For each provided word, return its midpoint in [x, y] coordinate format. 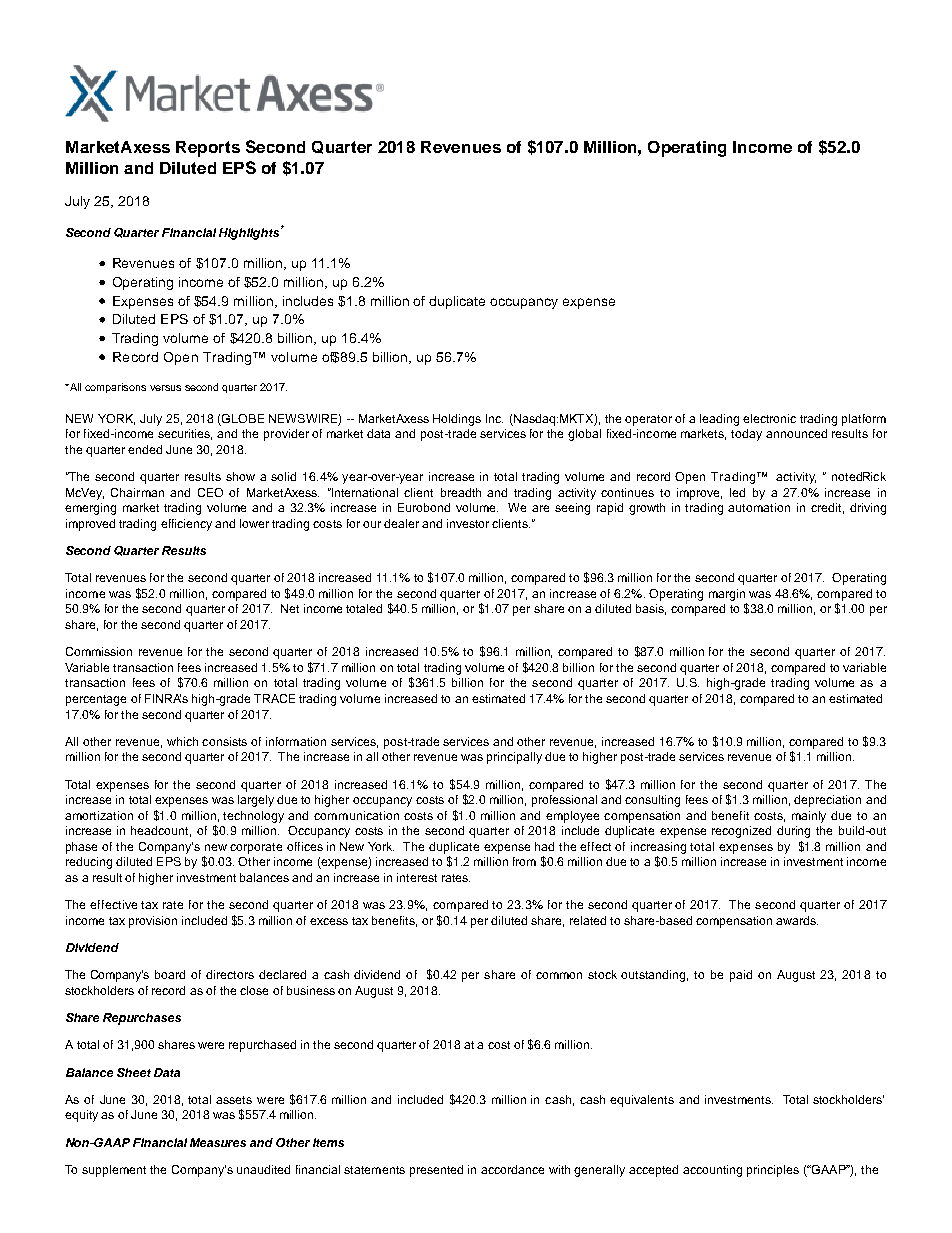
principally [514, 758]
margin [727, 595]
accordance [512, 1169]
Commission [99, 651]
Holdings [457, 420]
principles [773, 1171]
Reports [208, 149]
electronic [769, 418]
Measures [218, 1142]
